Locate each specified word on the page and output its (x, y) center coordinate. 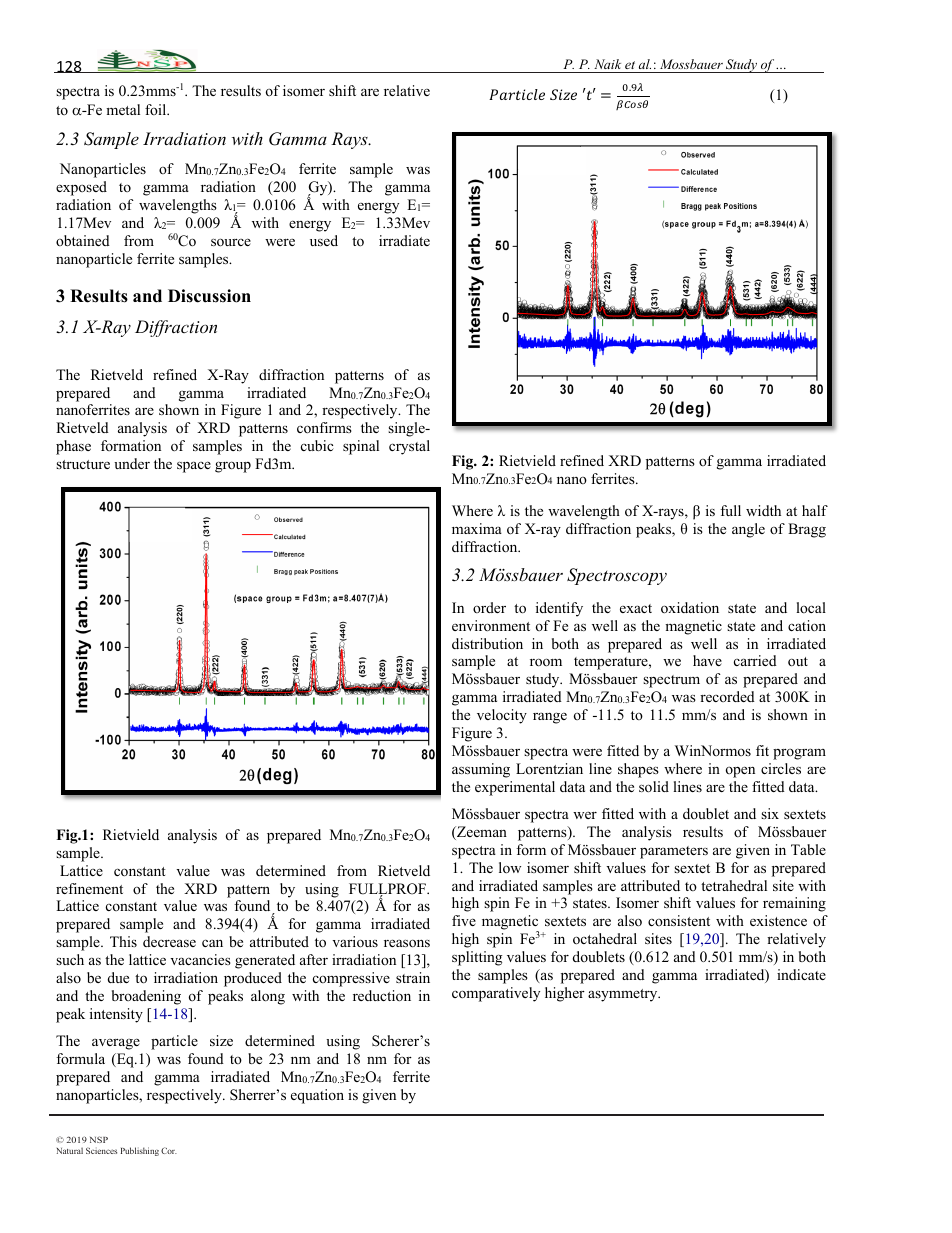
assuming (481, 770)
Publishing (140, 1151)
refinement (89, 888)
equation (317, 1096)
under (132, 463)
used (324, 240)
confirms (324, 427)
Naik (607, 64)
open (740, 772)
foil (157, 109)
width (763, 510)
